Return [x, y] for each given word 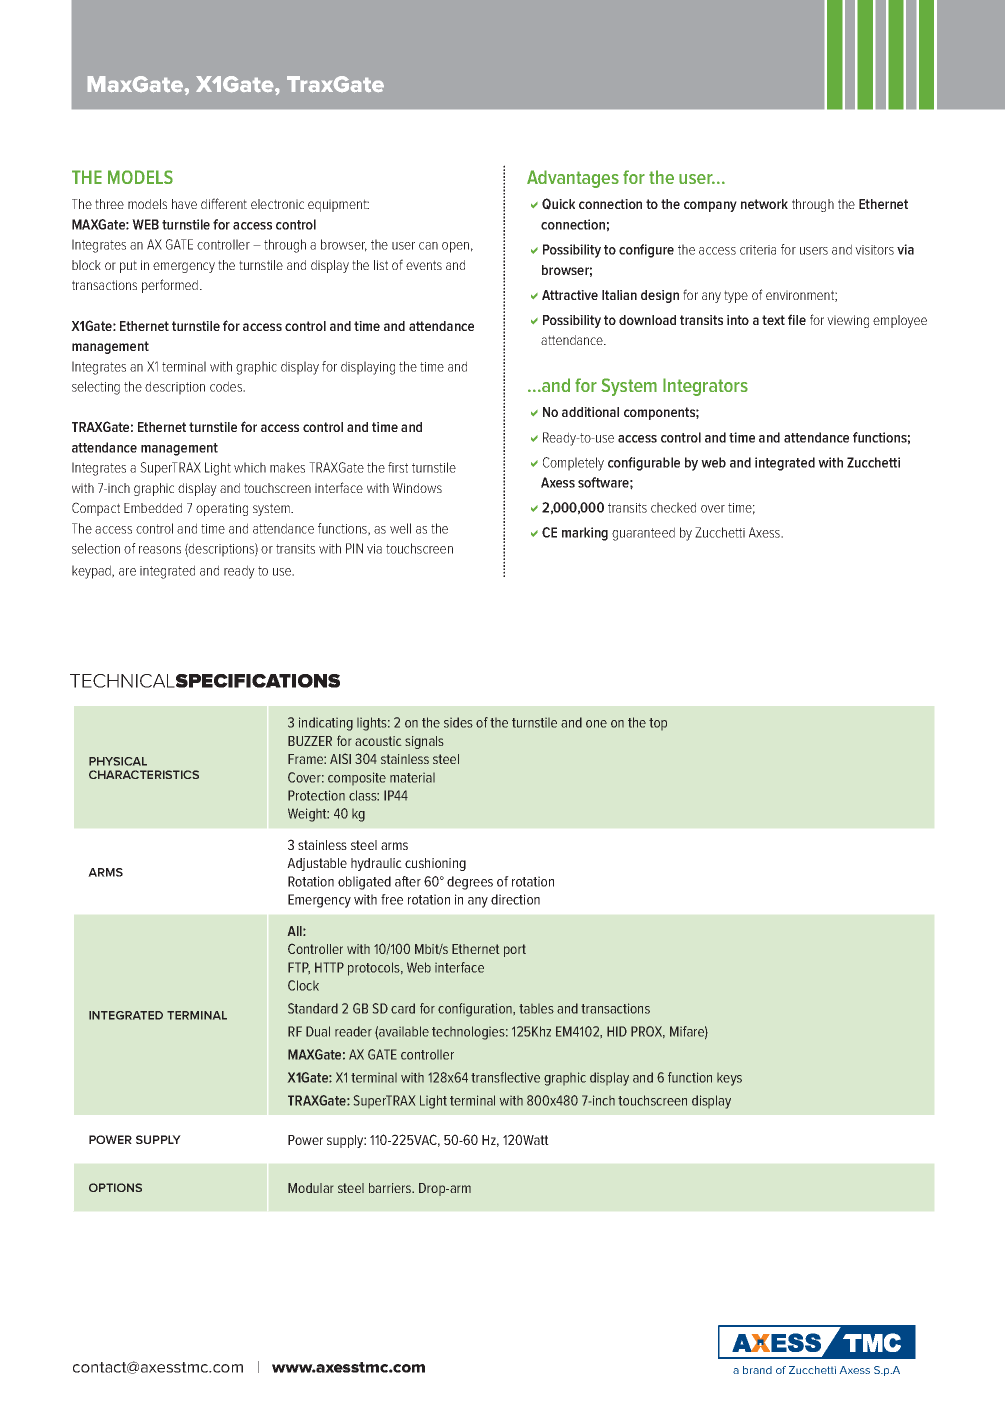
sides [458, 722]
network [764, 204]
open [455, 247]
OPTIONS [115, 1187]
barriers [391, 1188]
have [184, 204]
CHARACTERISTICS [144, 774]
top [658, 724]
